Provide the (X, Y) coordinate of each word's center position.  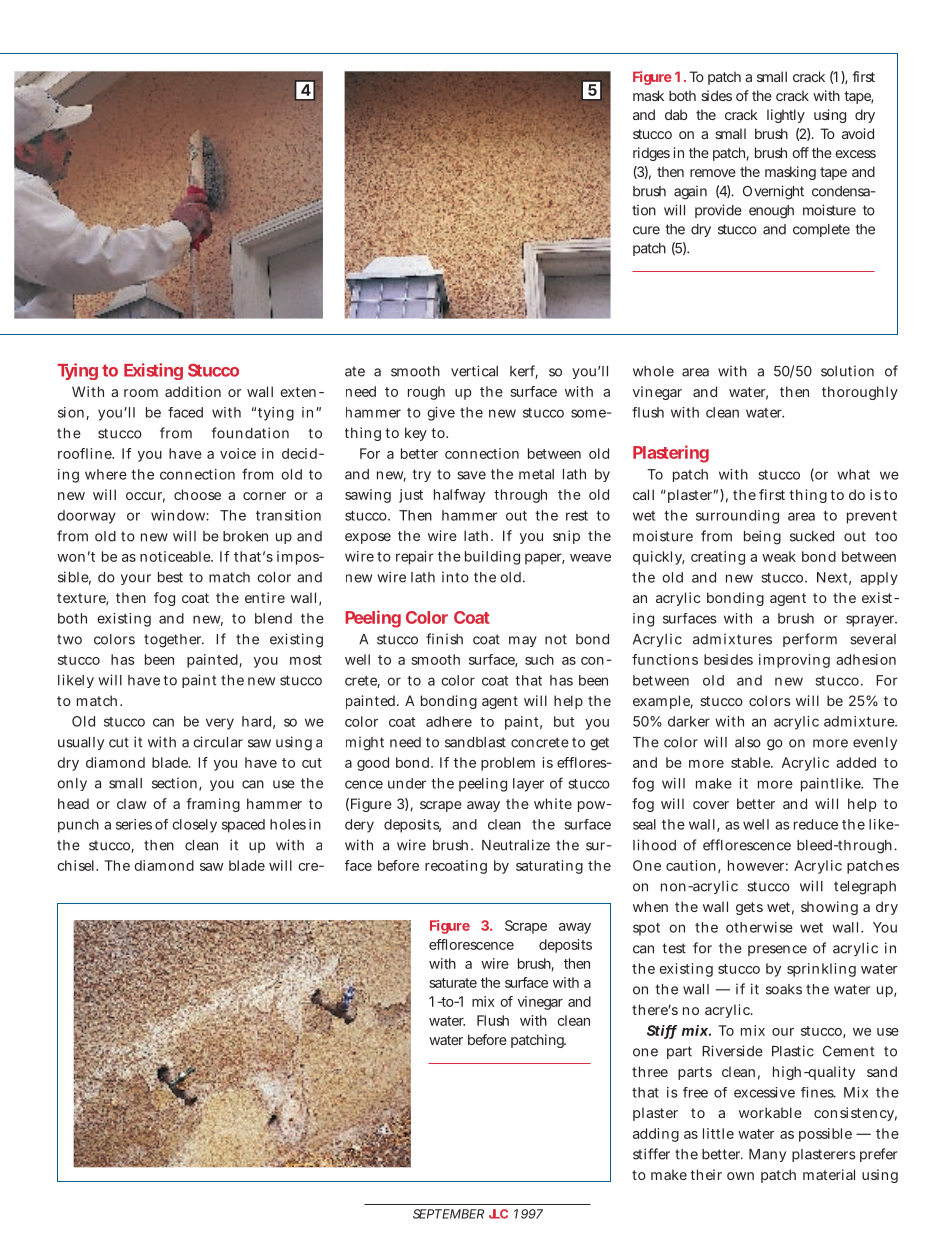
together (174, 641)
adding (656, 1135)
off (800, 152)
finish (444, 639)
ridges (651, 154)
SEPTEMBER (448, 1214)
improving (794, 661)
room (141, 393)
